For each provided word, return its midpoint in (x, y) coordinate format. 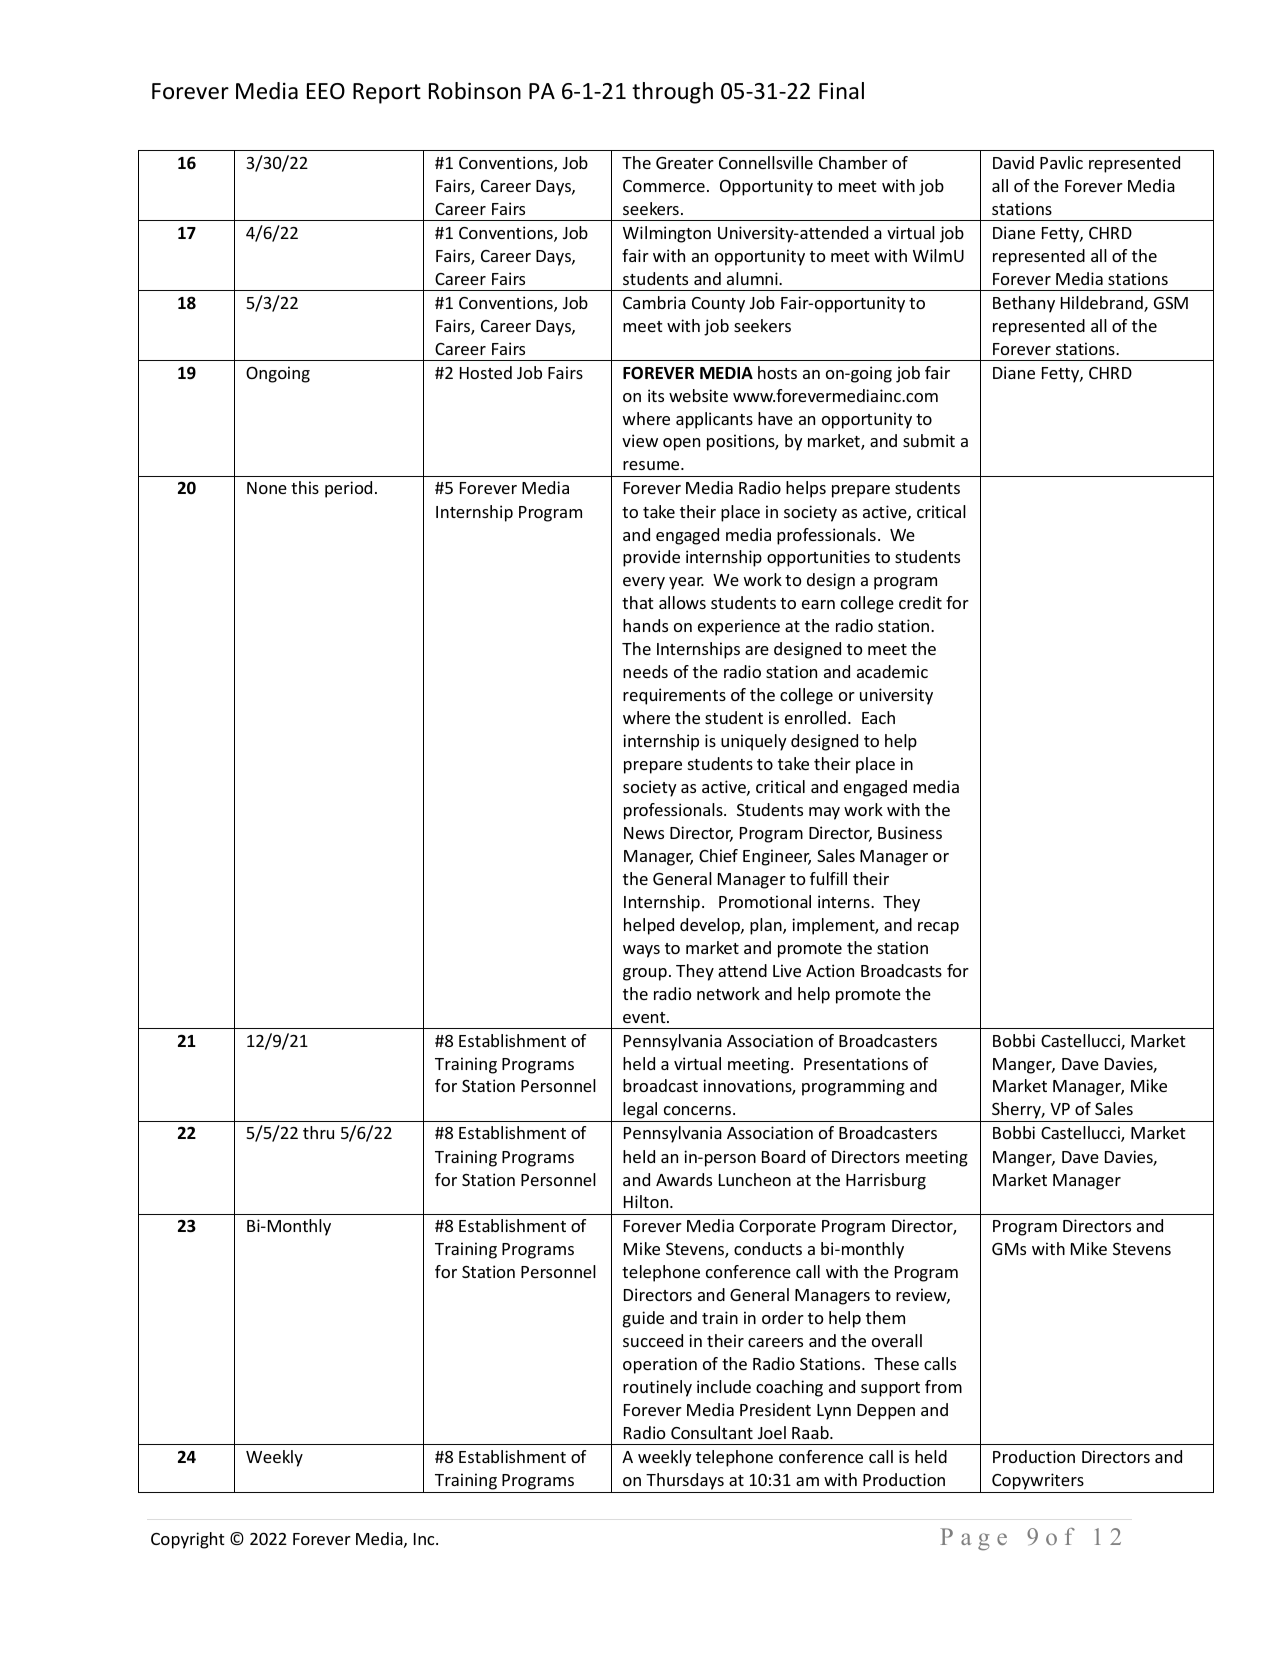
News (644, 833)
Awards (684, 1179)
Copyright (188, 1540)
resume (652, 465)
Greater (685, 163)
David (1013, 162)
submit (929, 440)
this (305, 487)
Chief (718, 855)
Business (910, 832)
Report (387, 93)
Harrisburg (886, 1181)
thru (318, 1132)
